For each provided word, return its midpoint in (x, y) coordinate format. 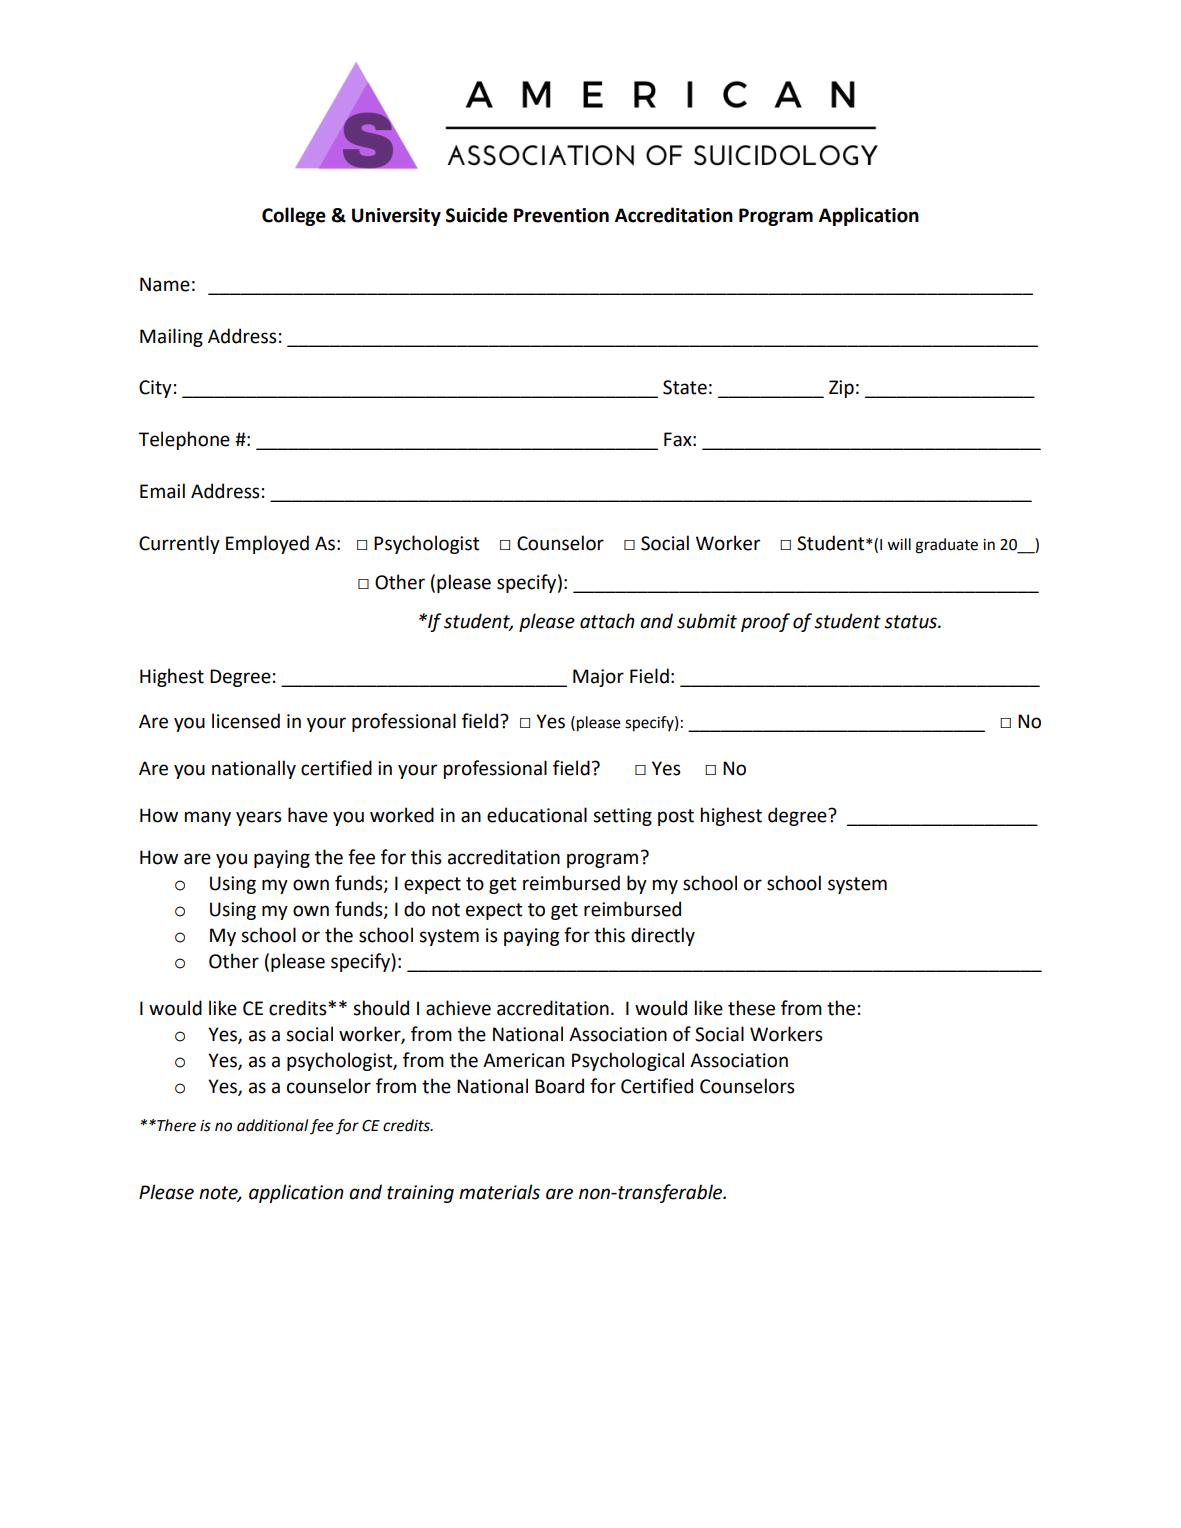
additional (272, 1125)
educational (537, 815)
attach (607, 621)
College (294, 216)
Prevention (561, 215)
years (259, 818)
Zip (841, 389)
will (899, 544)
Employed (267, 544)
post (676, 817)
